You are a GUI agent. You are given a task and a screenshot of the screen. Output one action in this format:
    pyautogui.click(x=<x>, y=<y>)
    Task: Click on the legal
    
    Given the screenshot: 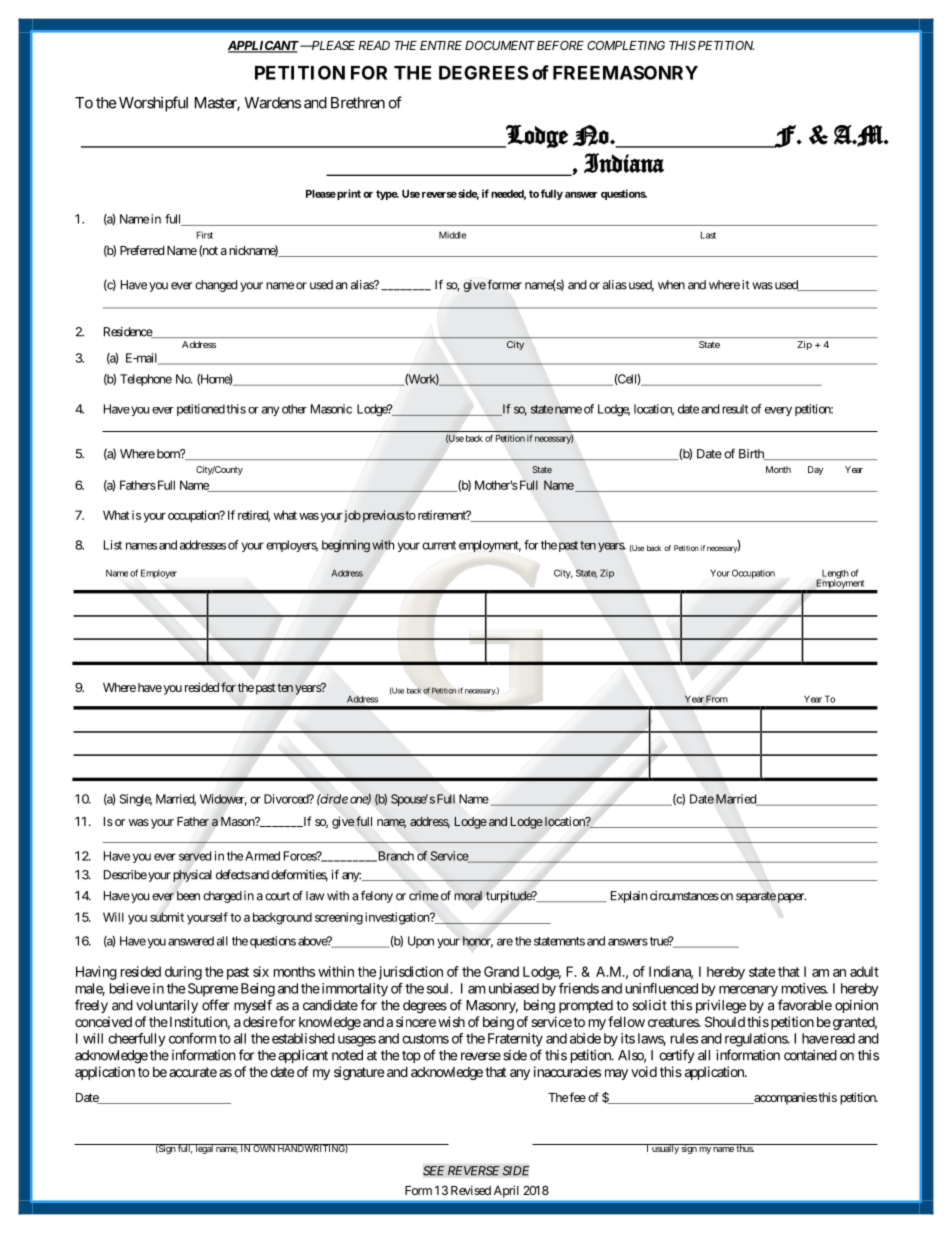 What is the action you would take?
    pyautogui.click(x=204, y=1149)
